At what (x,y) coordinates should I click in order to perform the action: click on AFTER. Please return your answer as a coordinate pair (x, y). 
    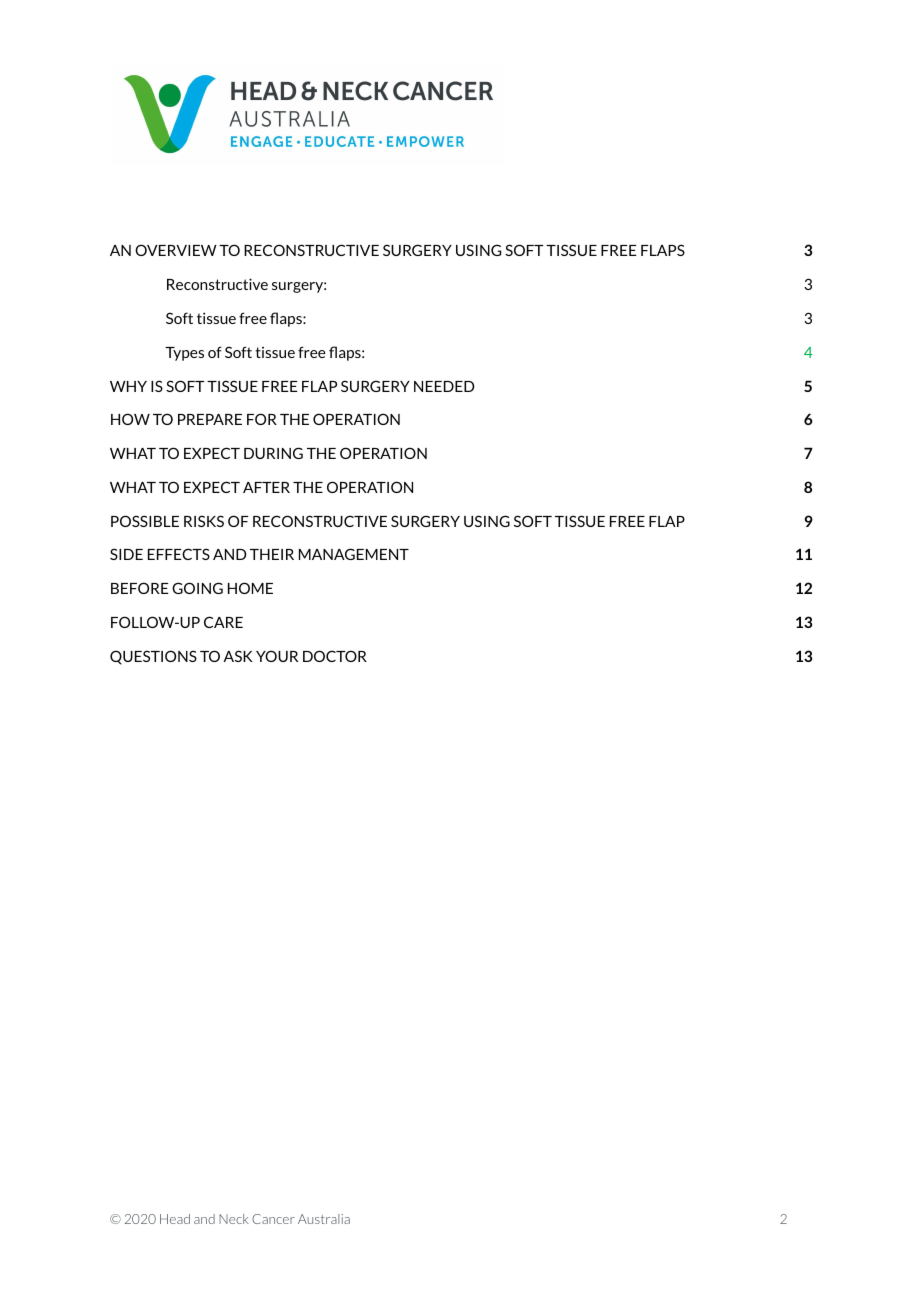
    Looking at the image, I should click on (266, 487).
